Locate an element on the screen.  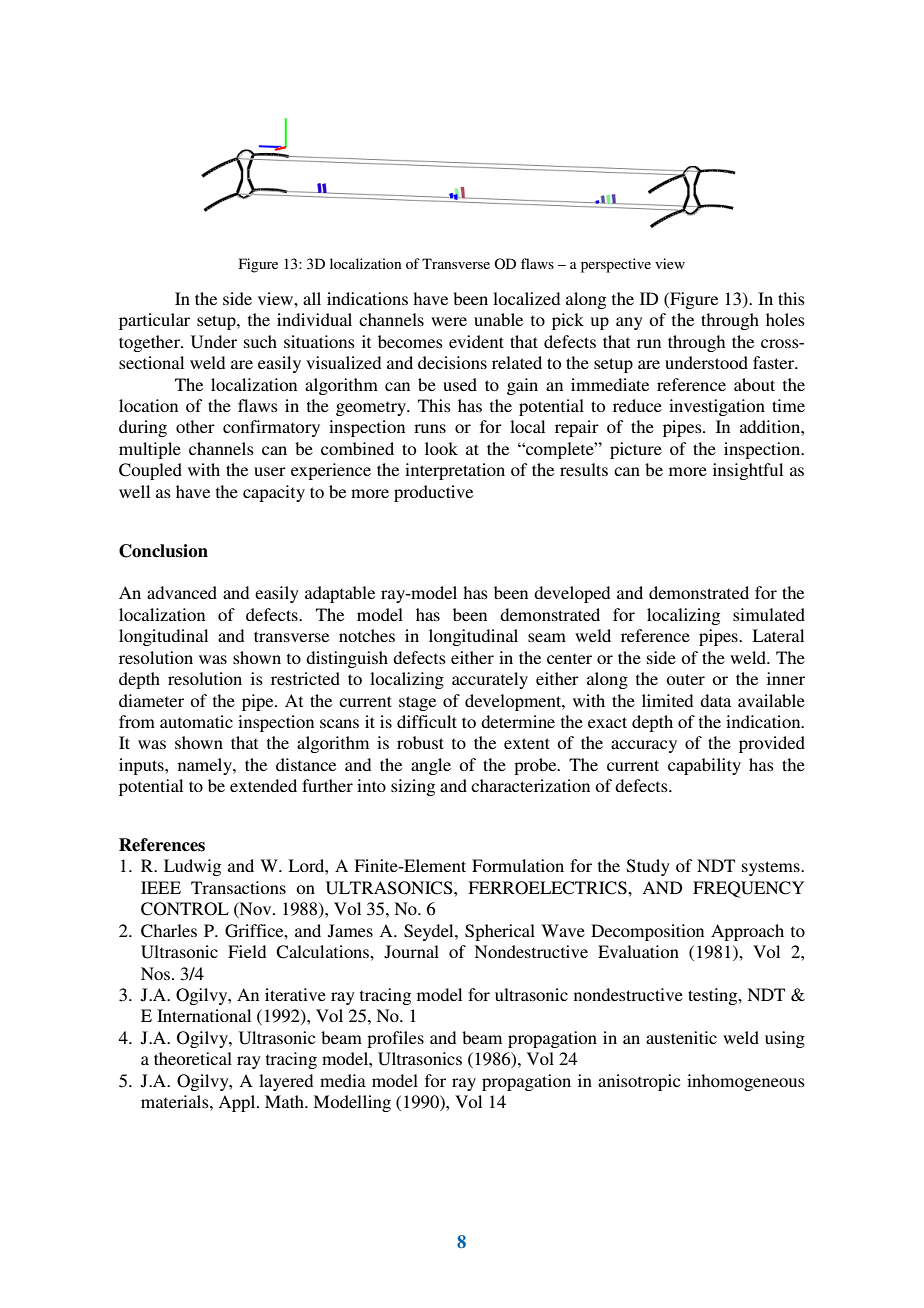
holes is located at coordinates (785, 319).
